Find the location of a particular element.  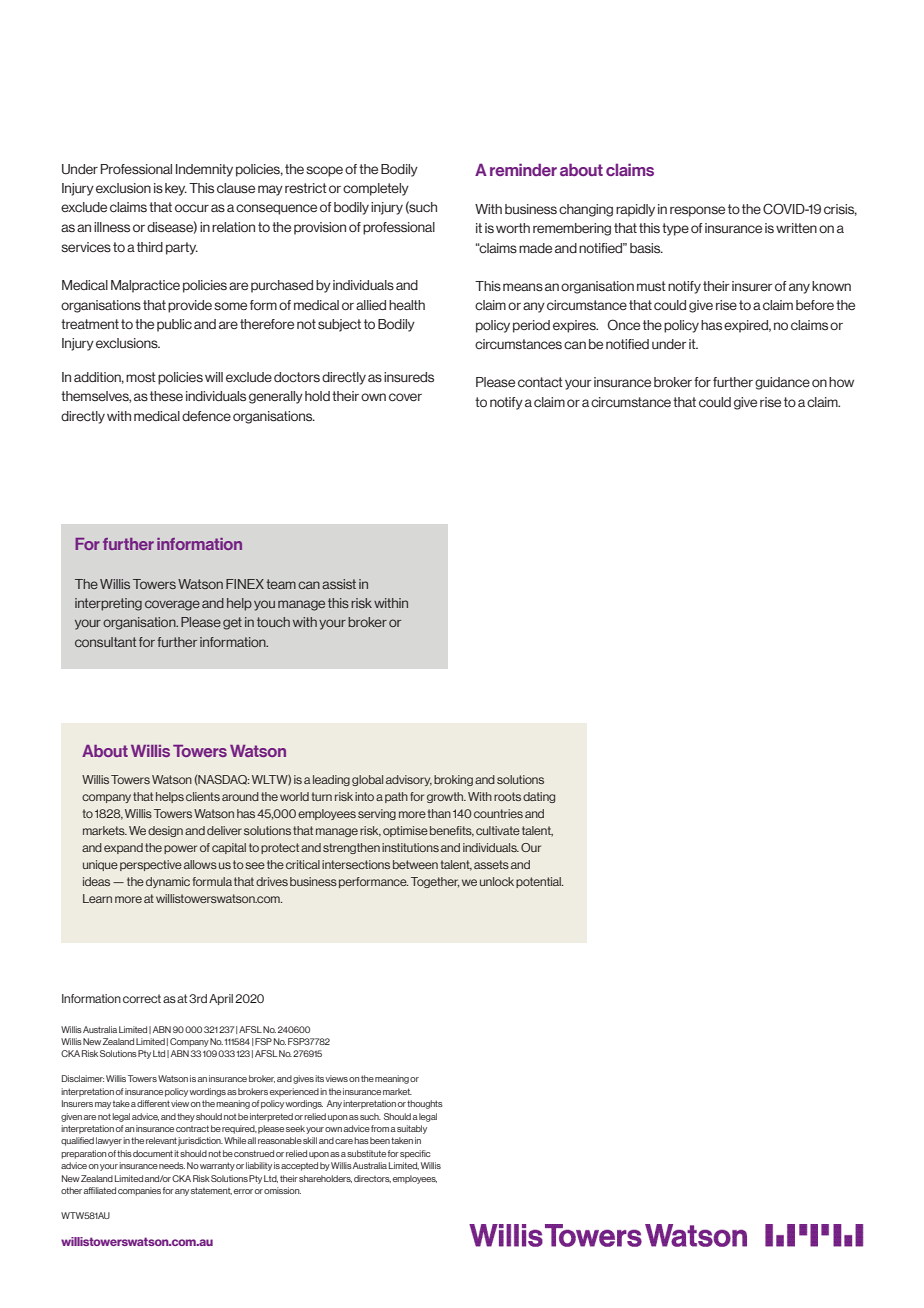

response is located at coordinates (697, 211).
